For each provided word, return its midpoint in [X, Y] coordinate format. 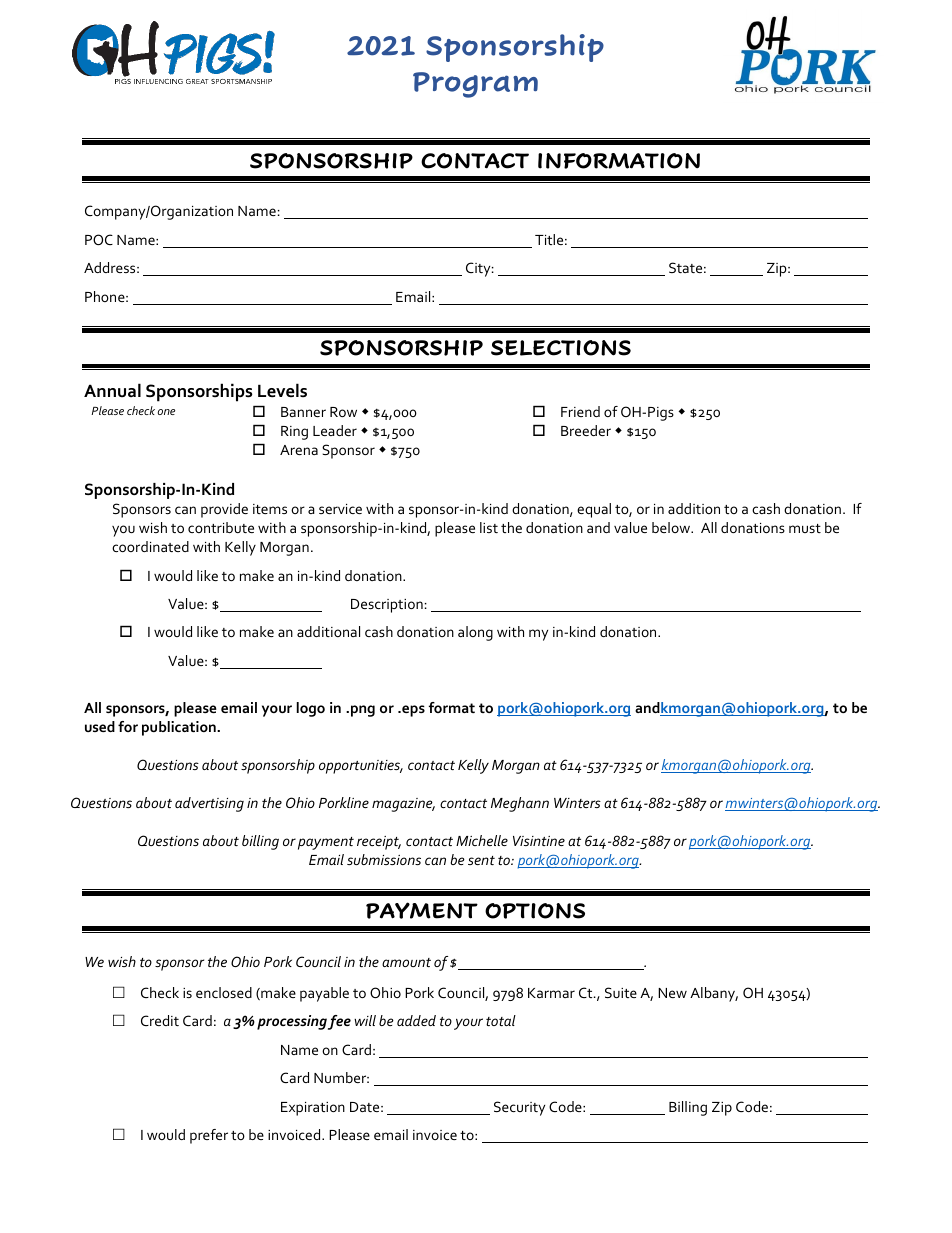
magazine [403, 805]
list [489, 527]
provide [224, 510]
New [672, 993]
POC [99, 239]
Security [519, 1108]
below [672, 527]
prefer [209, 1136]
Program [475, 85]
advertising [209, 804]
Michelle [482, 840]
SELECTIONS [561, 348]
